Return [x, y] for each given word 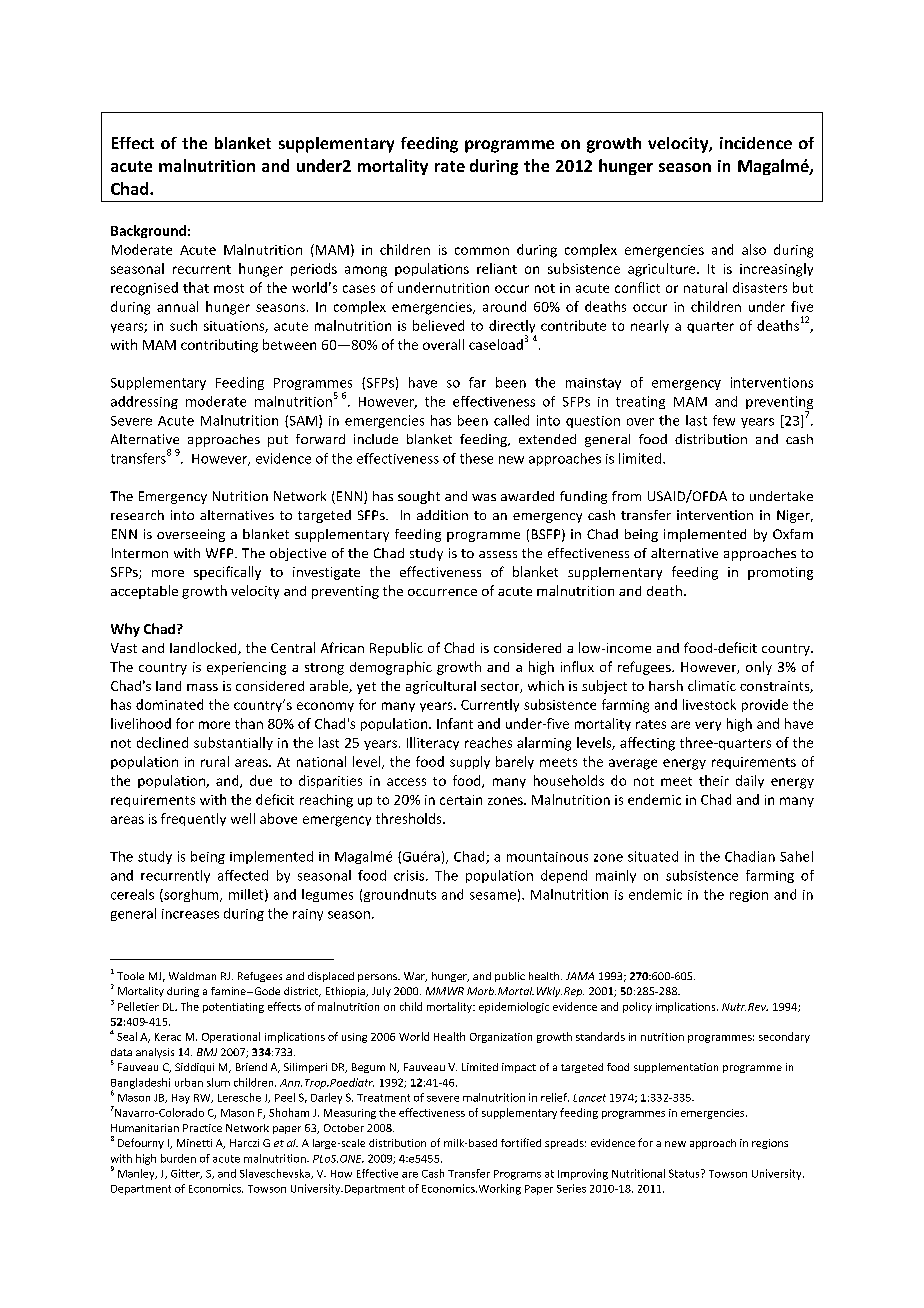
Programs [517, 1175]
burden [178, 1158]
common [482, 251]
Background [148, 231]
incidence [756, 143]
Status [685, 1173]
